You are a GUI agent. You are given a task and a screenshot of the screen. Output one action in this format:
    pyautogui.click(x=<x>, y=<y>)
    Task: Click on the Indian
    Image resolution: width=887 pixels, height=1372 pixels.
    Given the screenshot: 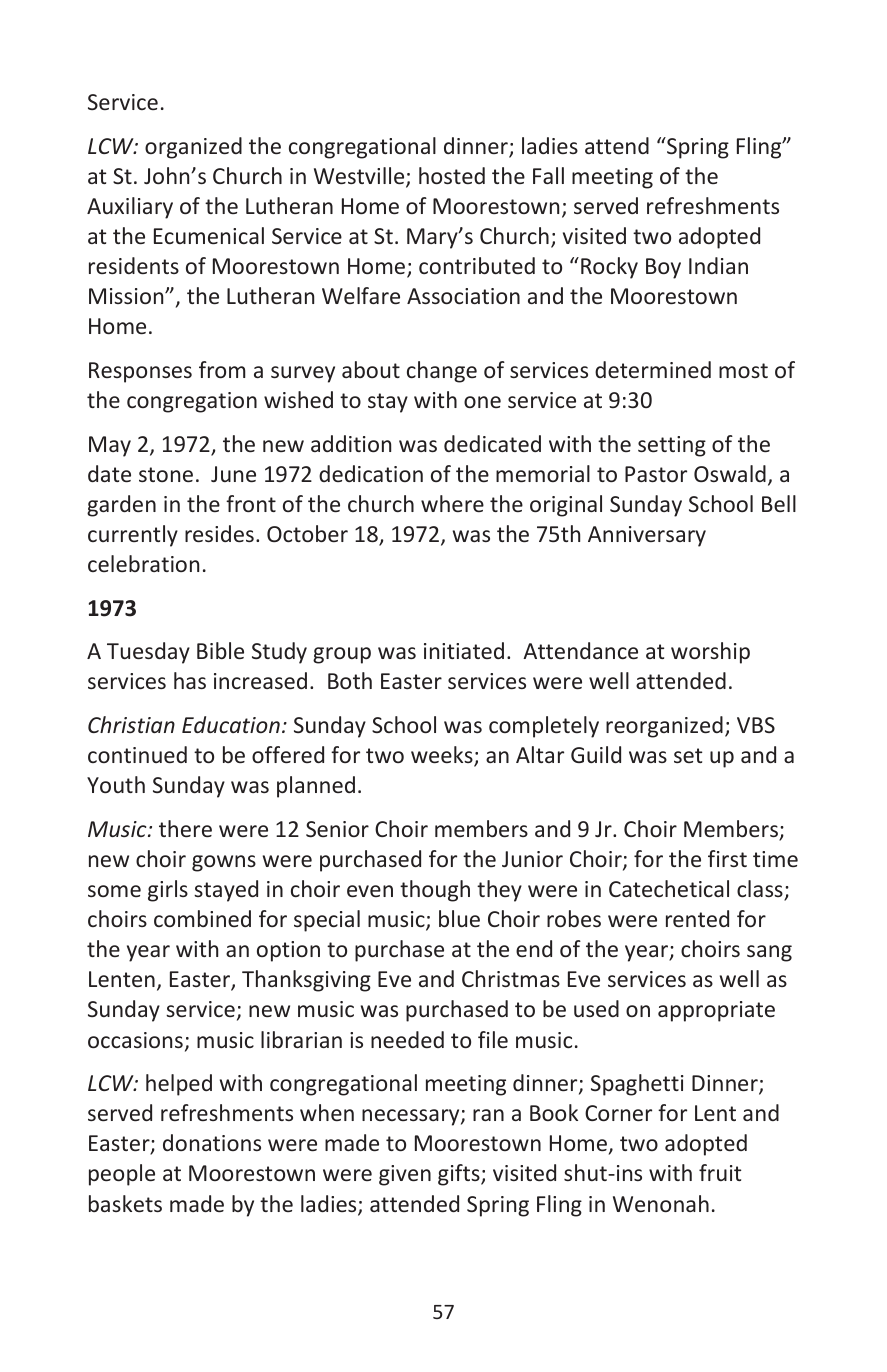 What is the action you would take?
    pyautogui.click(x=718, y=265)
